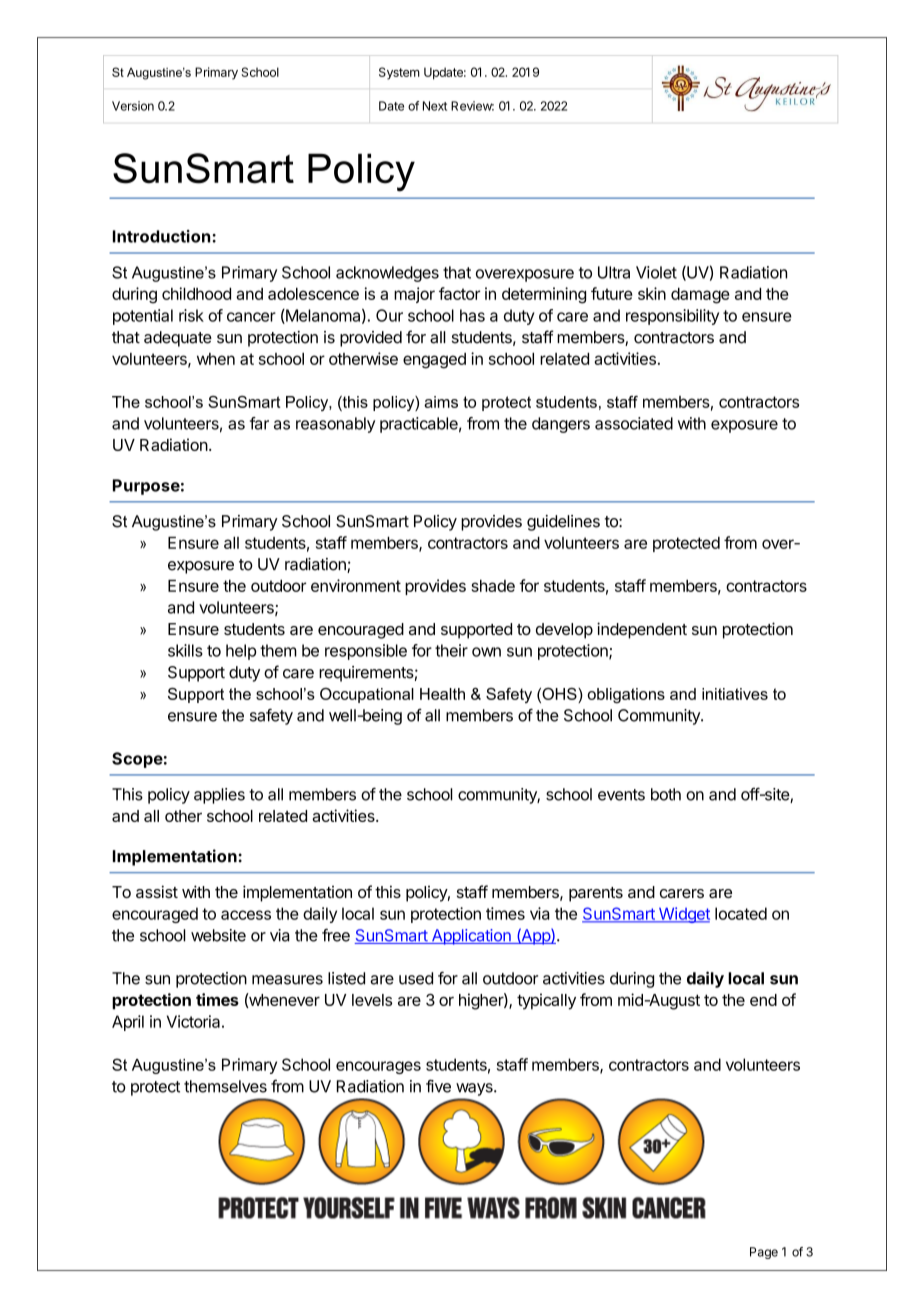  Describe the element at coordinates (185, 650) in the screenshot. I see `skills` at that location.
